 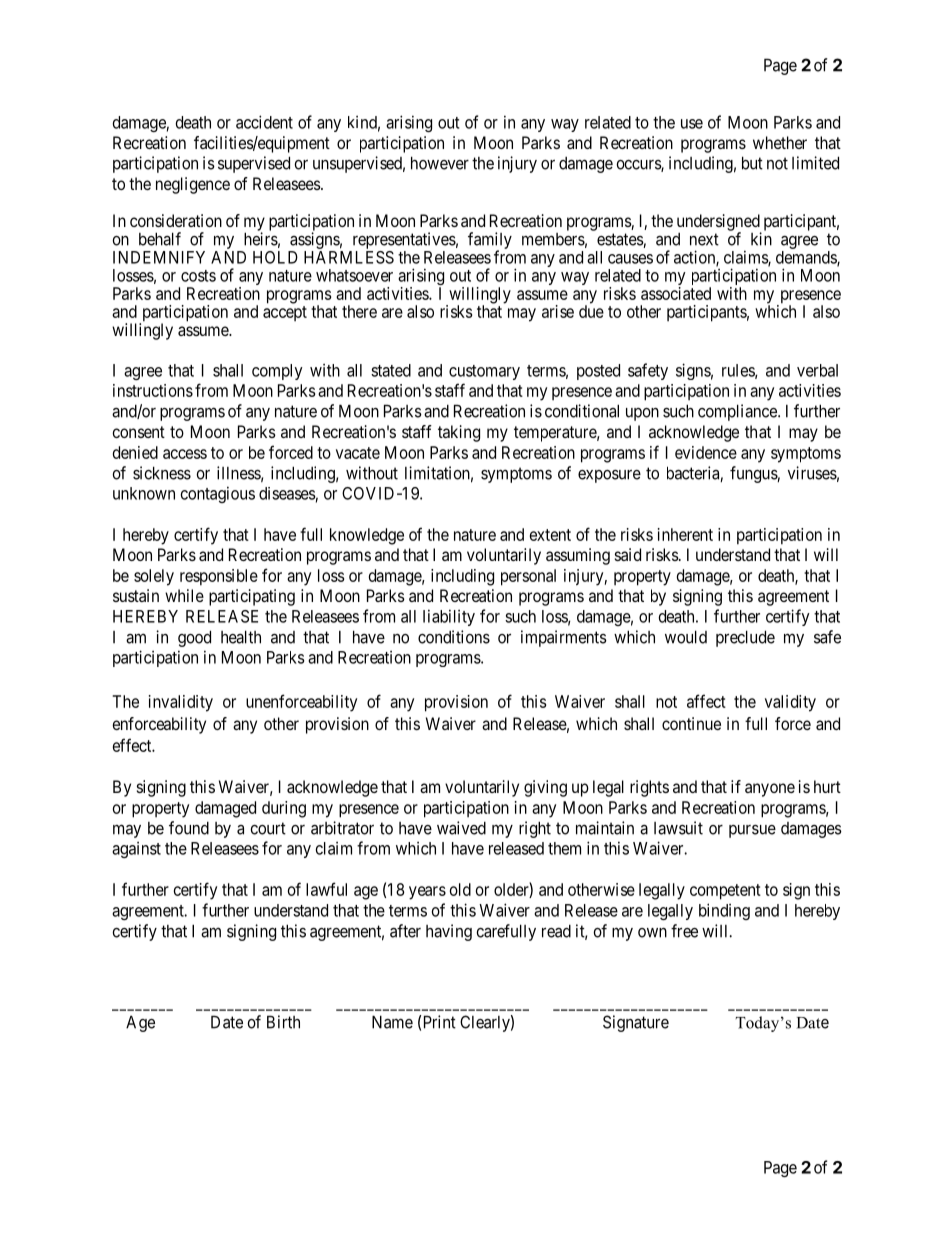 What do you see at coordinates (752, 163) in the document?
I see `but` at bounding box center [752, 163].
